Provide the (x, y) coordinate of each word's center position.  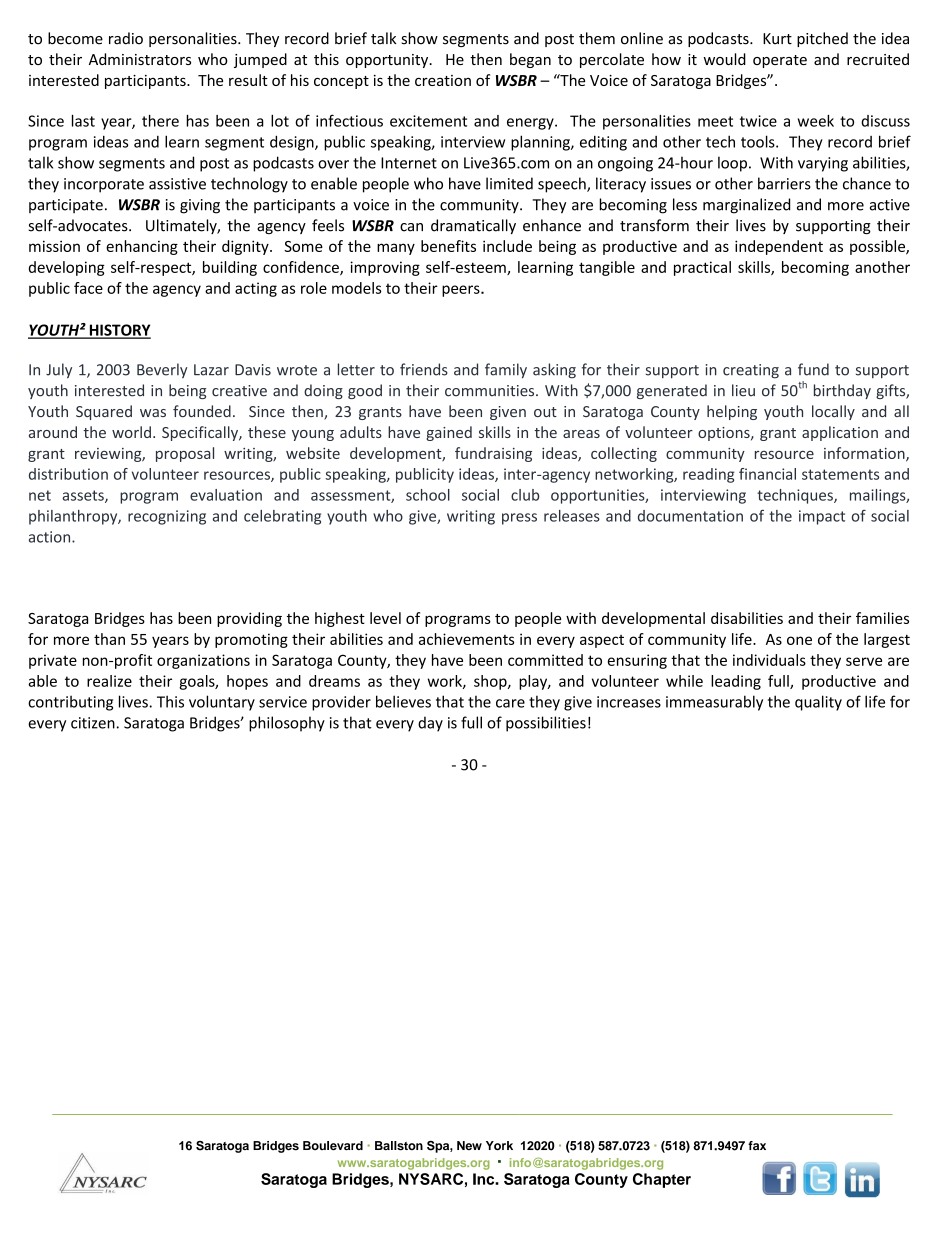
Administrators (140, 59)
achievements (466, 639)
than (109, 639)
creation (443, 80)
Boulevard (333, 1146)
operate (780, 61)
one (799, 640)
